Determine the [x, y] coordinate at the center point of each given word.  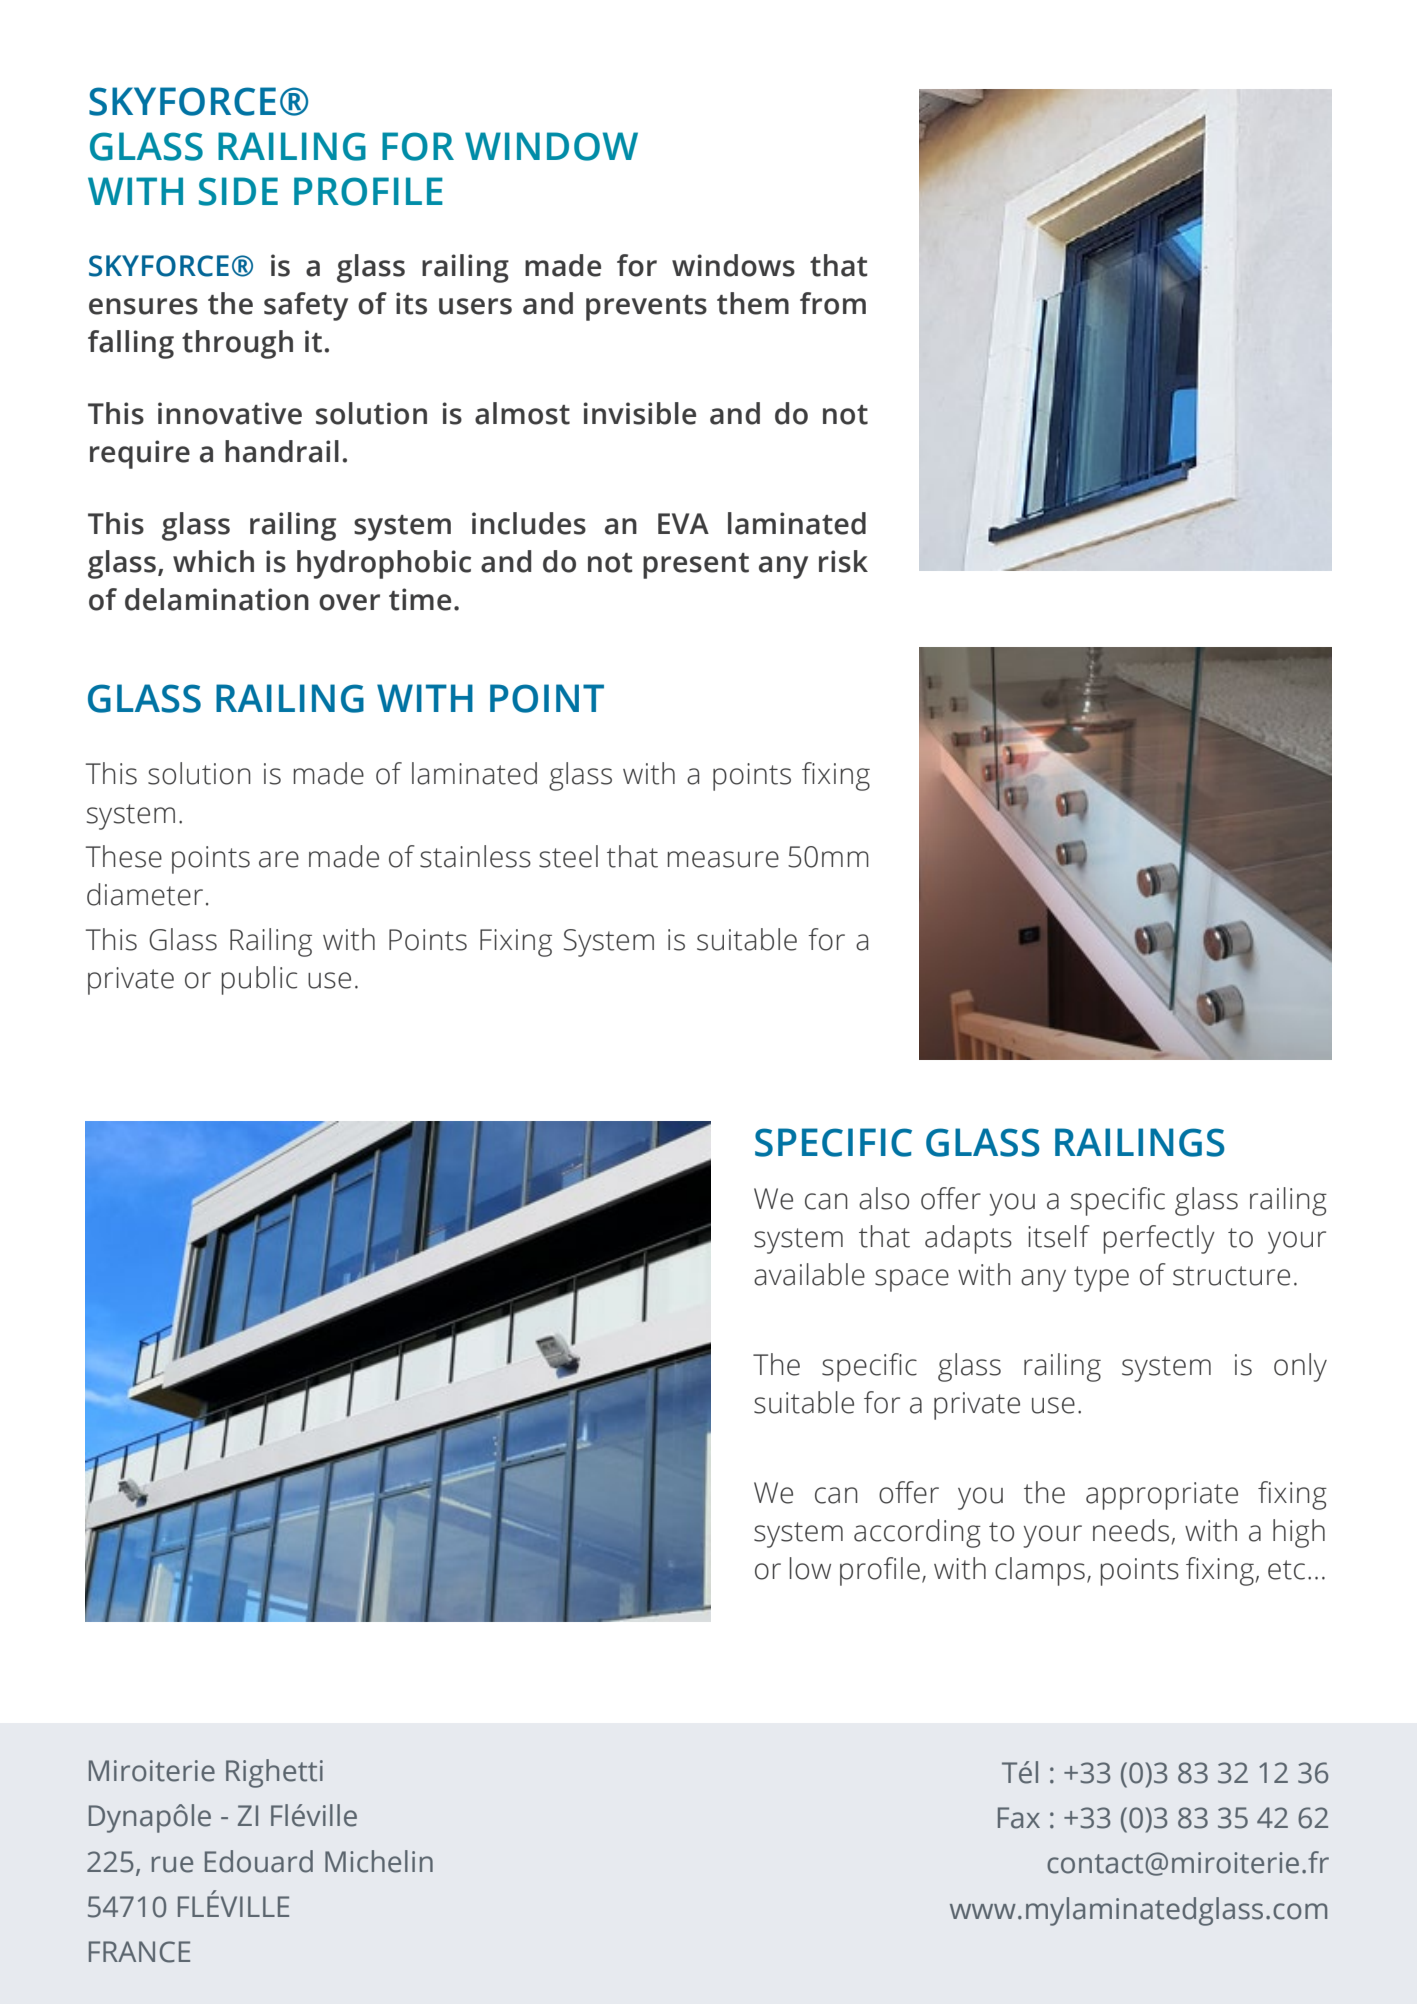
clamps [1040, 1571]
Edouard [259, 1861]
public [259, 980]
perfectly [1159, 1239]
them [753, 303]
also [884, 1198]
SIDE [238, 191]
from [833, 303]
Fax [1019, 1818]
